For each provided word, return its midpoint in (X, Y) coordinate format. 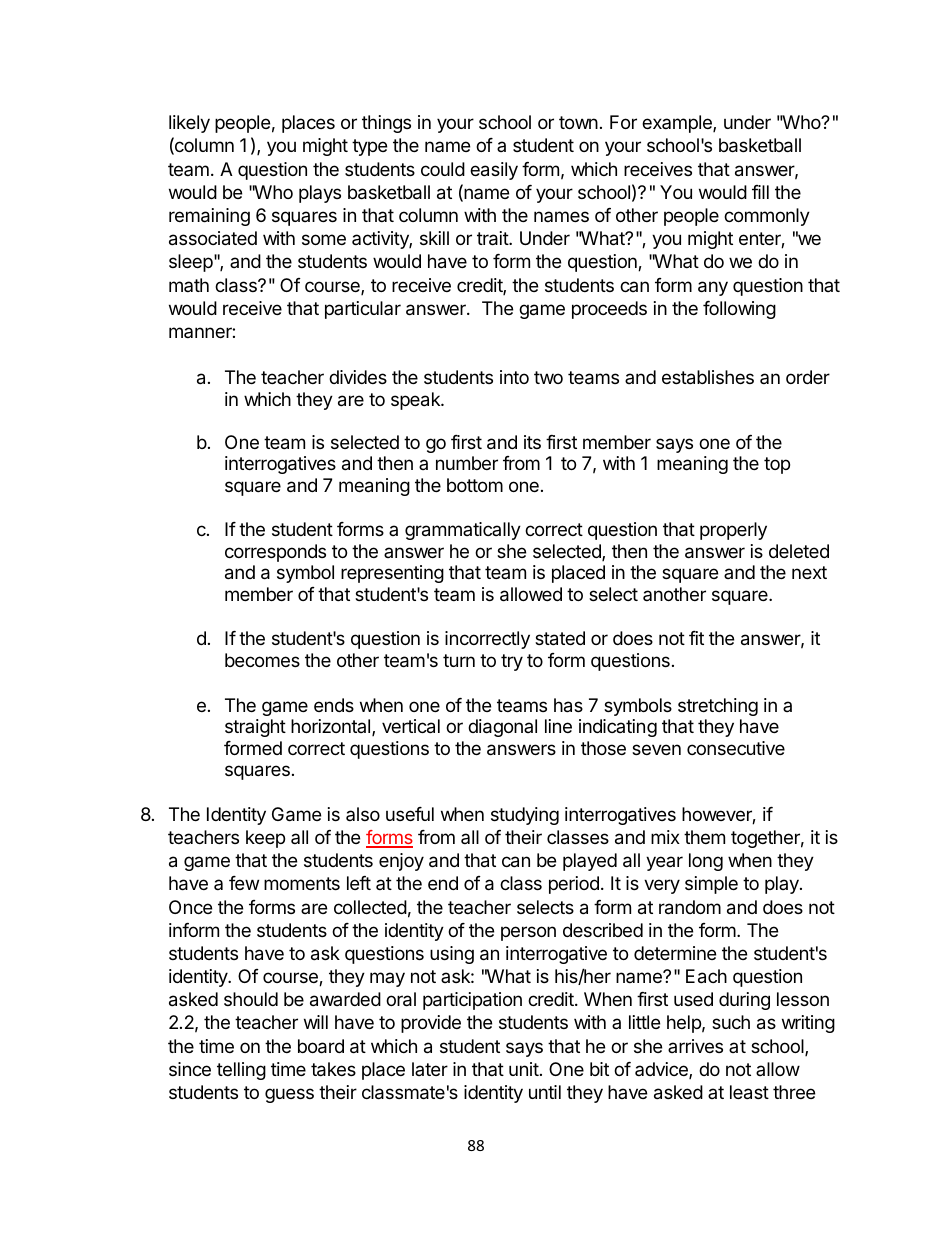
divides (358, 377)
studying (525, 816)
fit (696, 638)
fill (760, 192)
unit (524, 1069)
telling (241, 1071)
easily (494, 171)
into (514, 377)
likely (189, 124)
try (512, 662)
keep (265, 839)
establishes (708, 377)
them (704, 837)
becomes (262, 660)
